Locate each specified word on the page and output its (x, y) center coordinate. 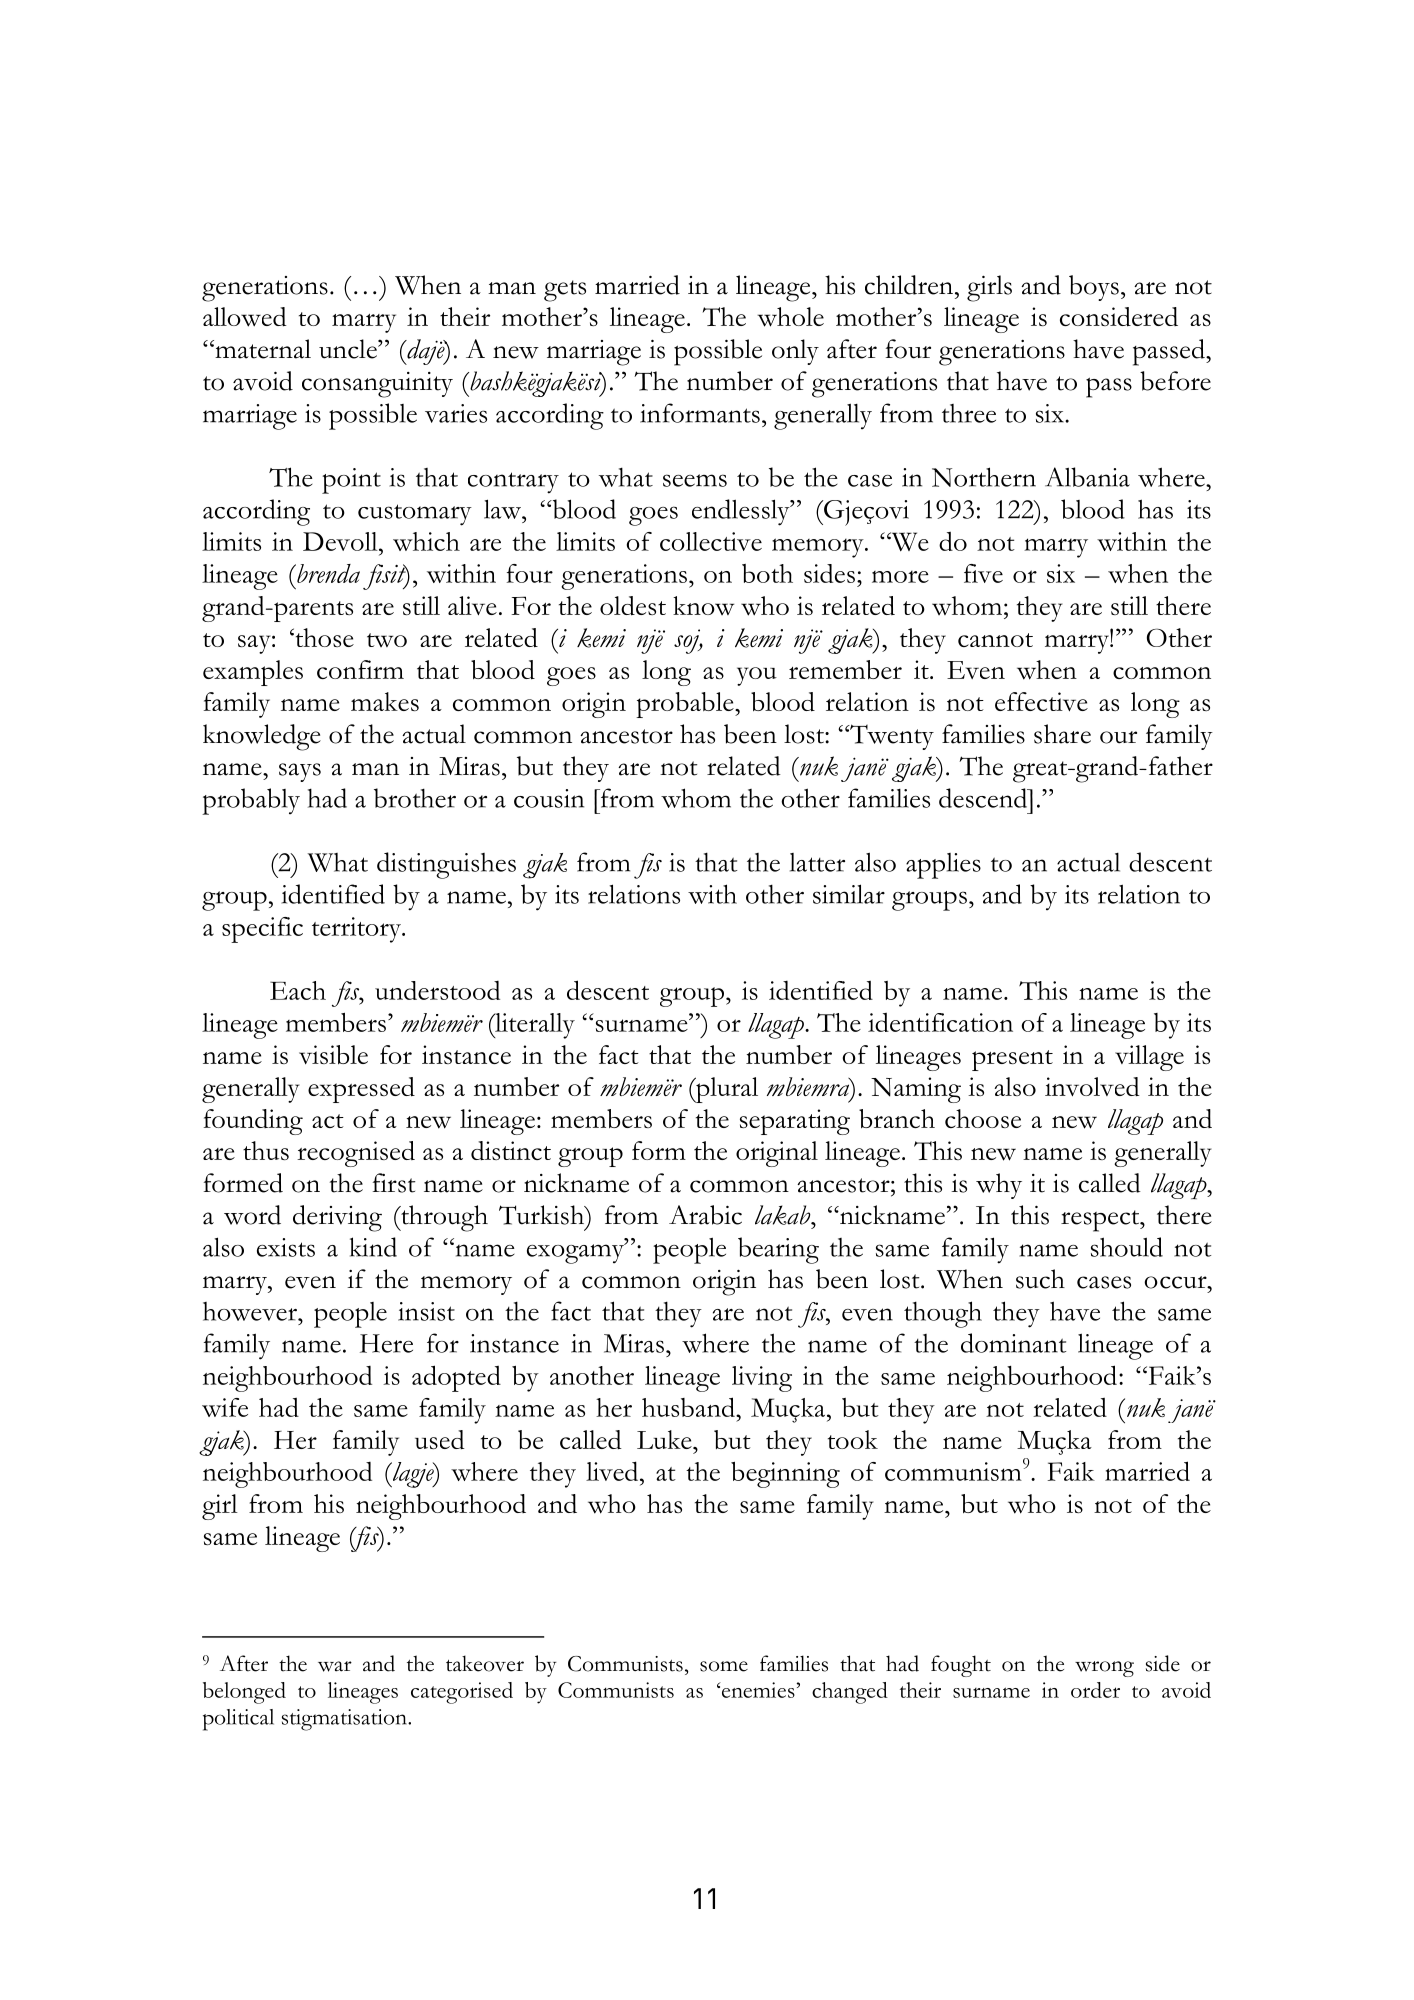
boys (1094, 288)
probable (686, 705)
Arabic (705, 1215)
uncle (349, 349)
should (1127, 1247)
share (1062, 734)
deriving (337, 1218)
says (300, 772)
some (724, 1666)
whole (790, 317)
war (335, 1666)
